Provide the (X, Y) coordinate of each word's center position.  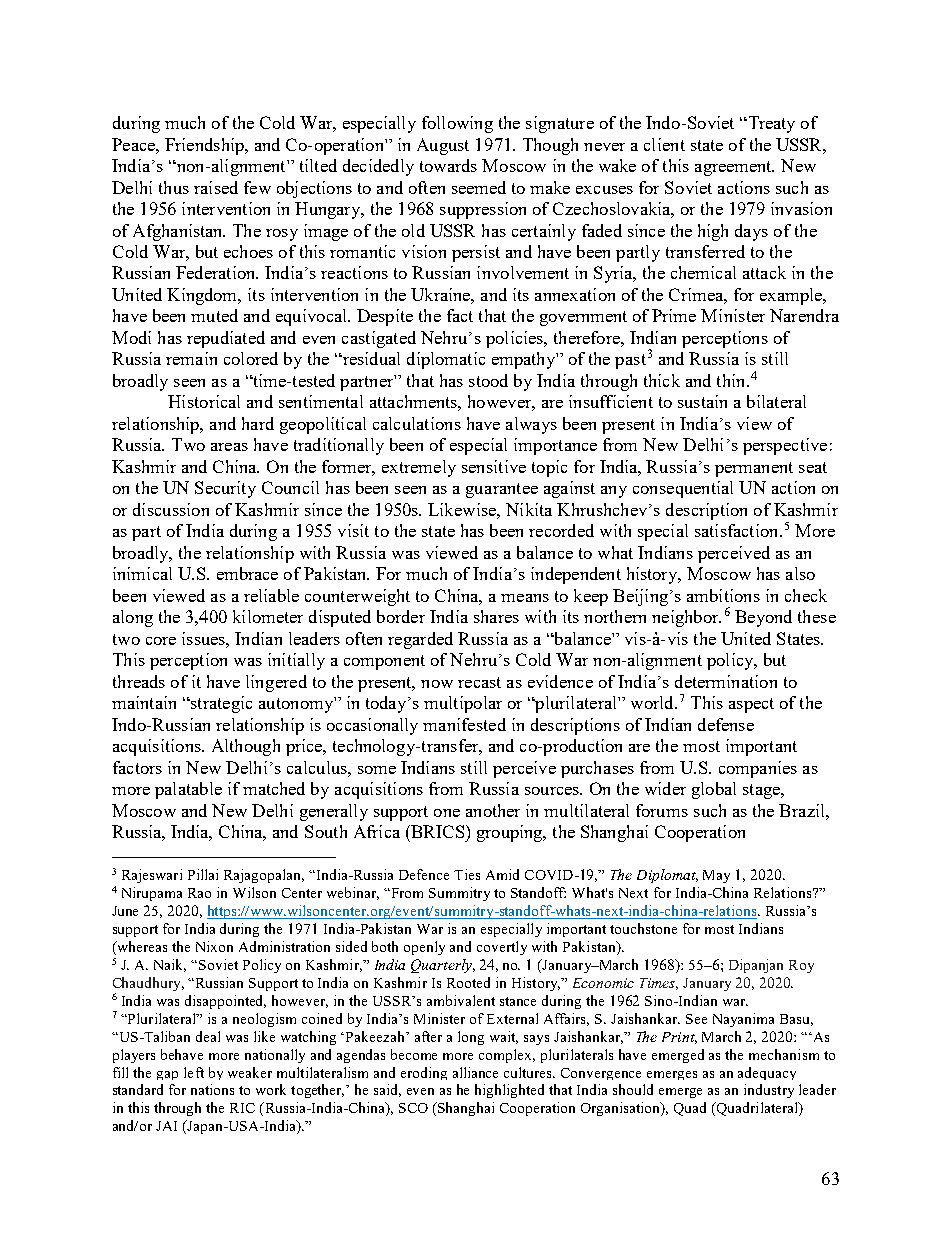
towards (448, 165)
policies (516, 339)
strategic (220, 704)
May (716, 876)
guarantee (502, 490)
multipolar (463, 704)
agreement (734, 168)
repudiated (226, 339)
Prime (674, 315)
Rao (199, 893)
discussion (171, 509)
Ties (467, 874)
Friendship (205, 146)
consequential (683, 489)
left (194, 1072)
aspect (751, 705)
